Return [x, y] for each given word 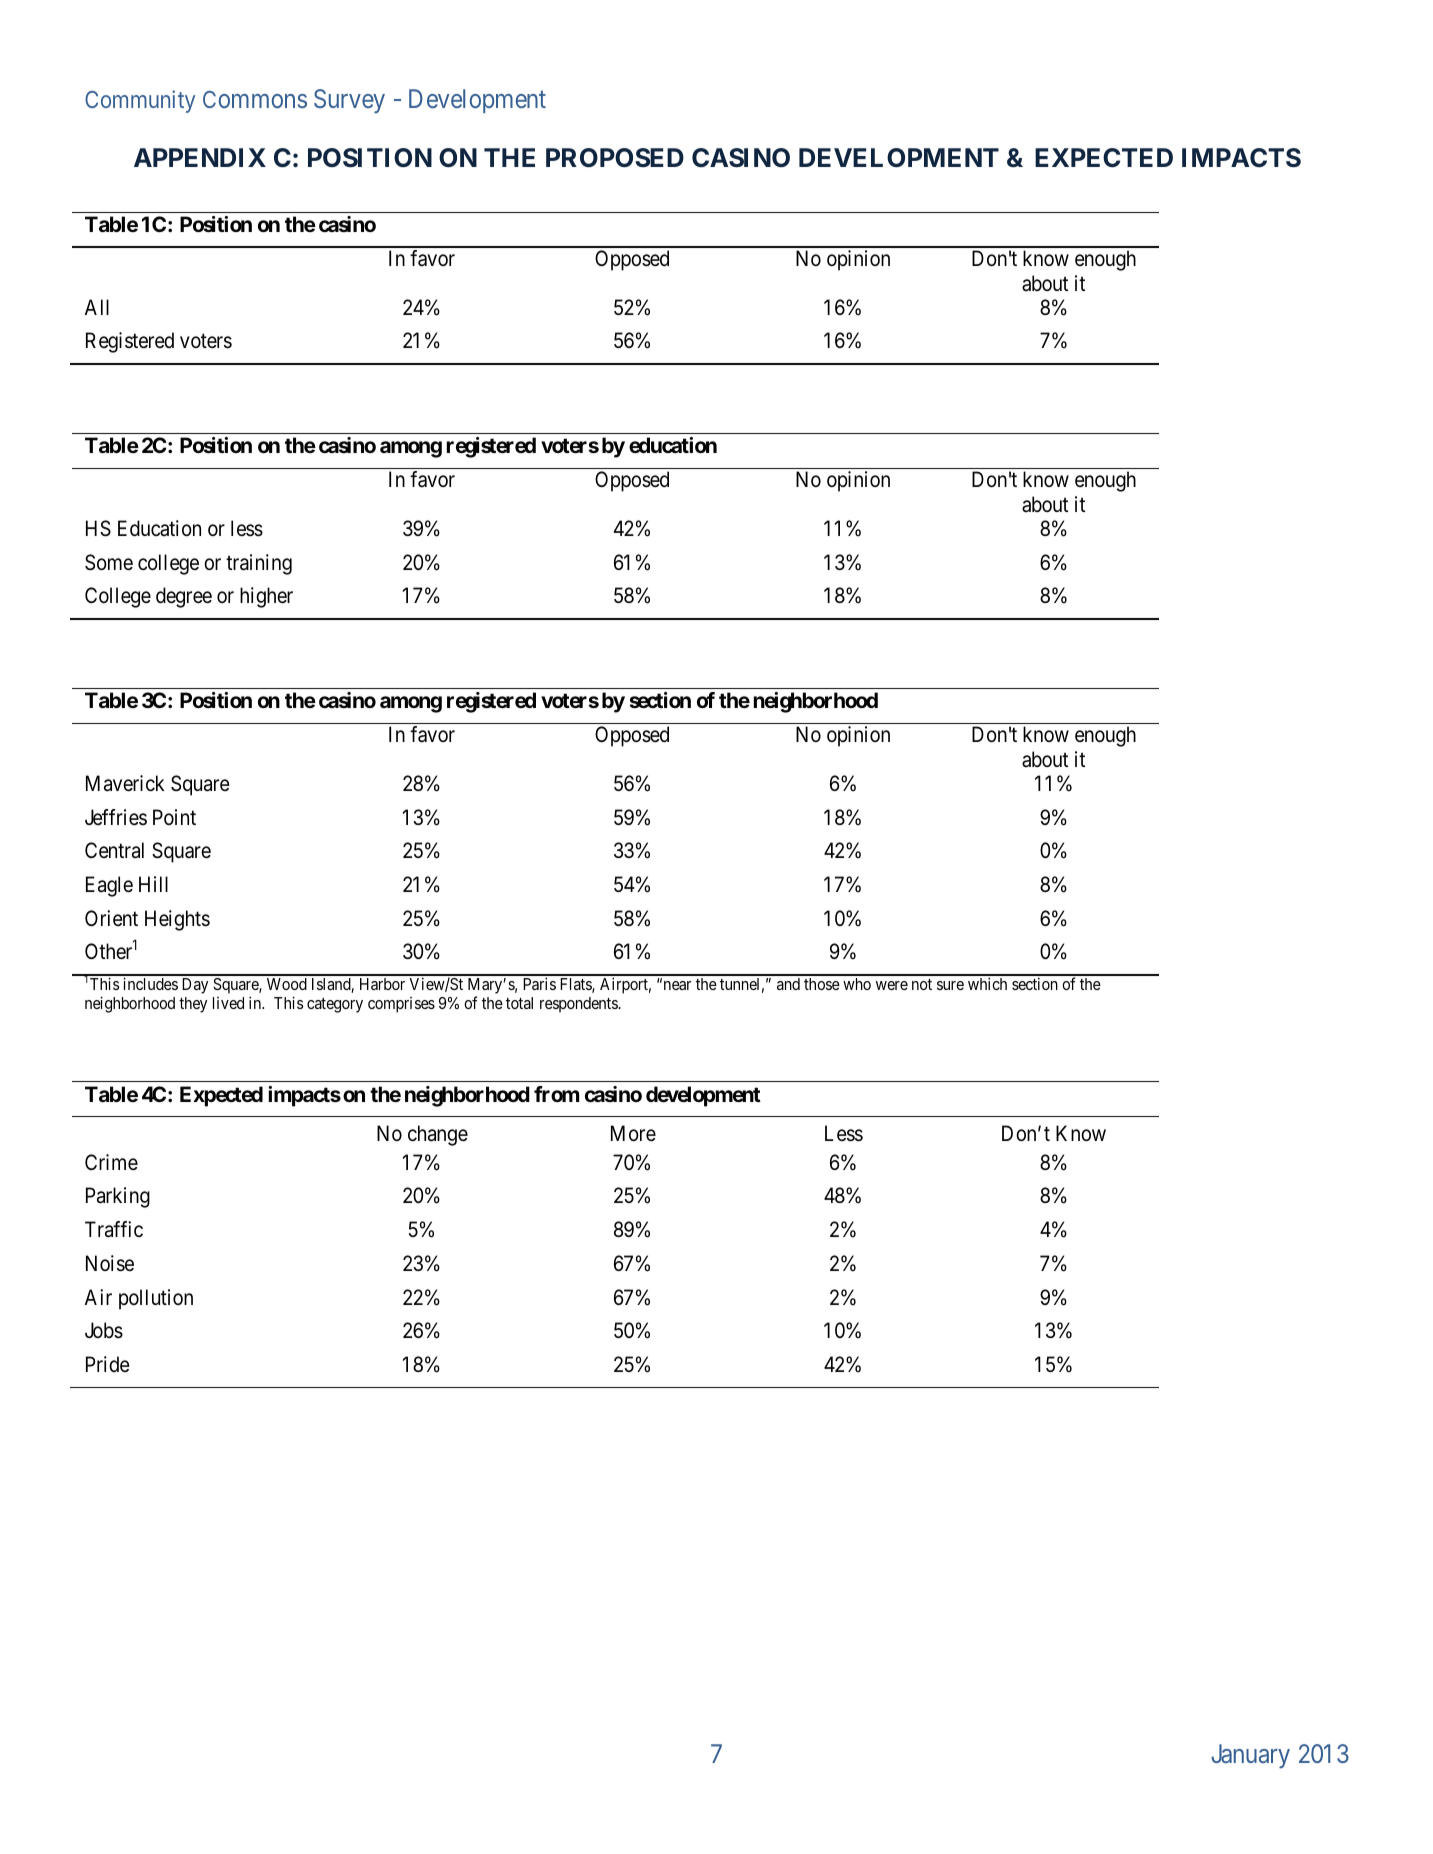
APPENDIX [200, 157]
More [633, 1133]
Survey [349, 101]
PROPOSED [615, 158]
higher [266, 597]
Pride [108, 1364]
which [987, 983]
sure [950, 985]
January [1250, 1756]
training [259, 564]
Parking [118, 1197]
